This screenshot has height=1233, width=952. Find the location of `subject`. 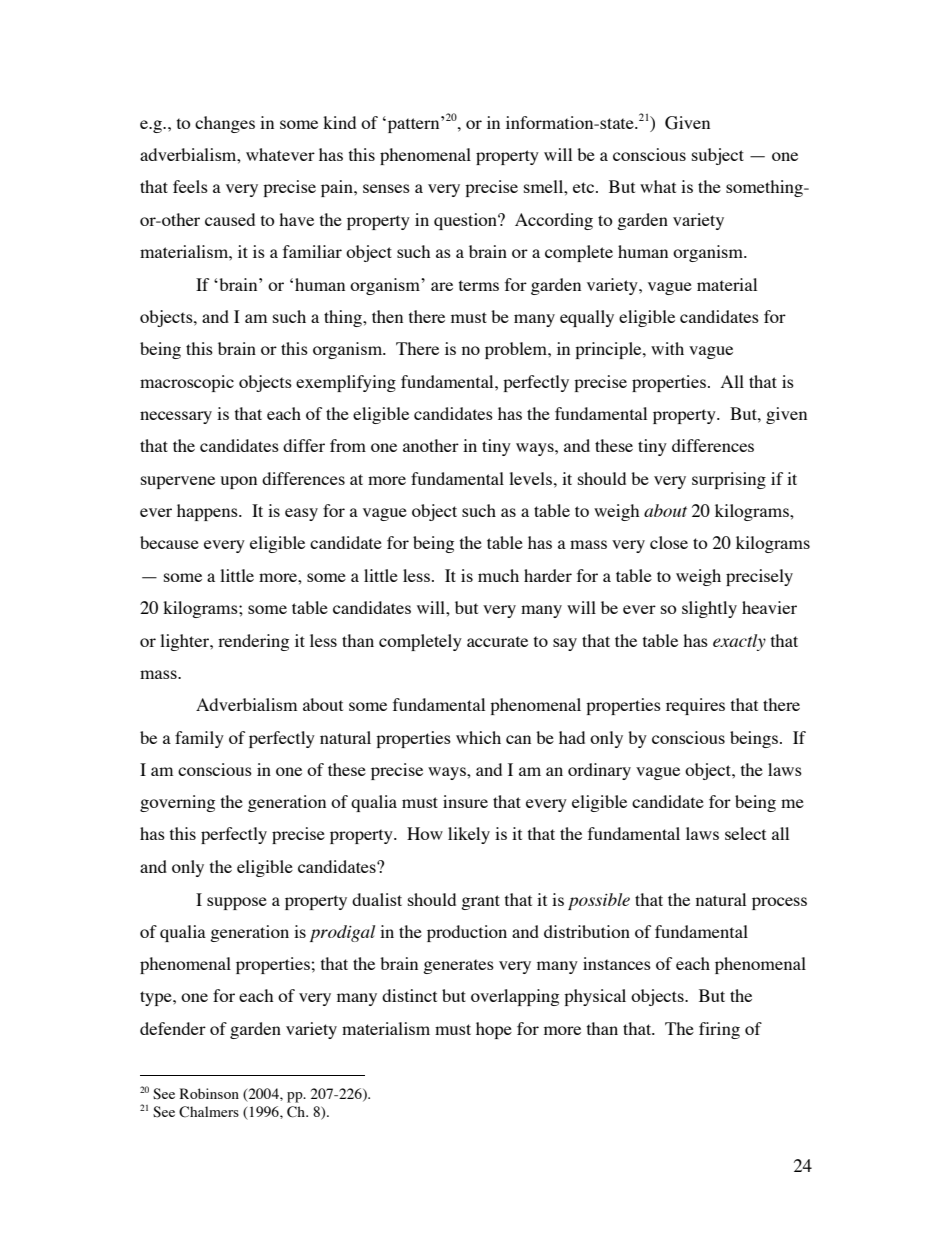

subject is located at coordinates (718, 156).
